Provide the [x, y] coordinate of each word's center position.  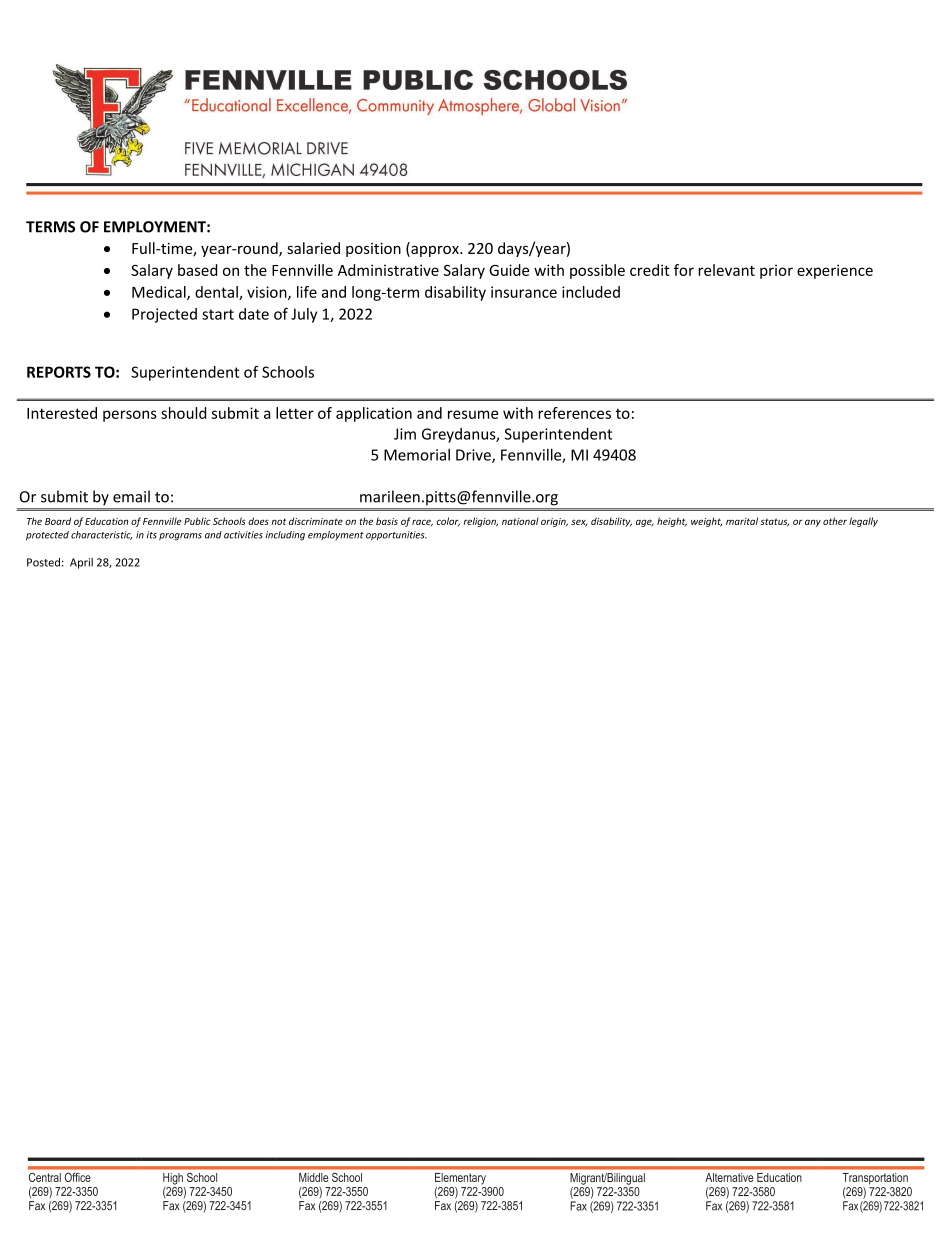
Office [77, 1177]
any [813, 523]
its [152, 535]
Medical [160, 293]
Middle [313, 1177]
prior [776, 271]
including [285, 536]
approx [435, 251]
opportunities [396, 535]
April [81, 563]
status [774, 522]
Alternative [729, 1177]
